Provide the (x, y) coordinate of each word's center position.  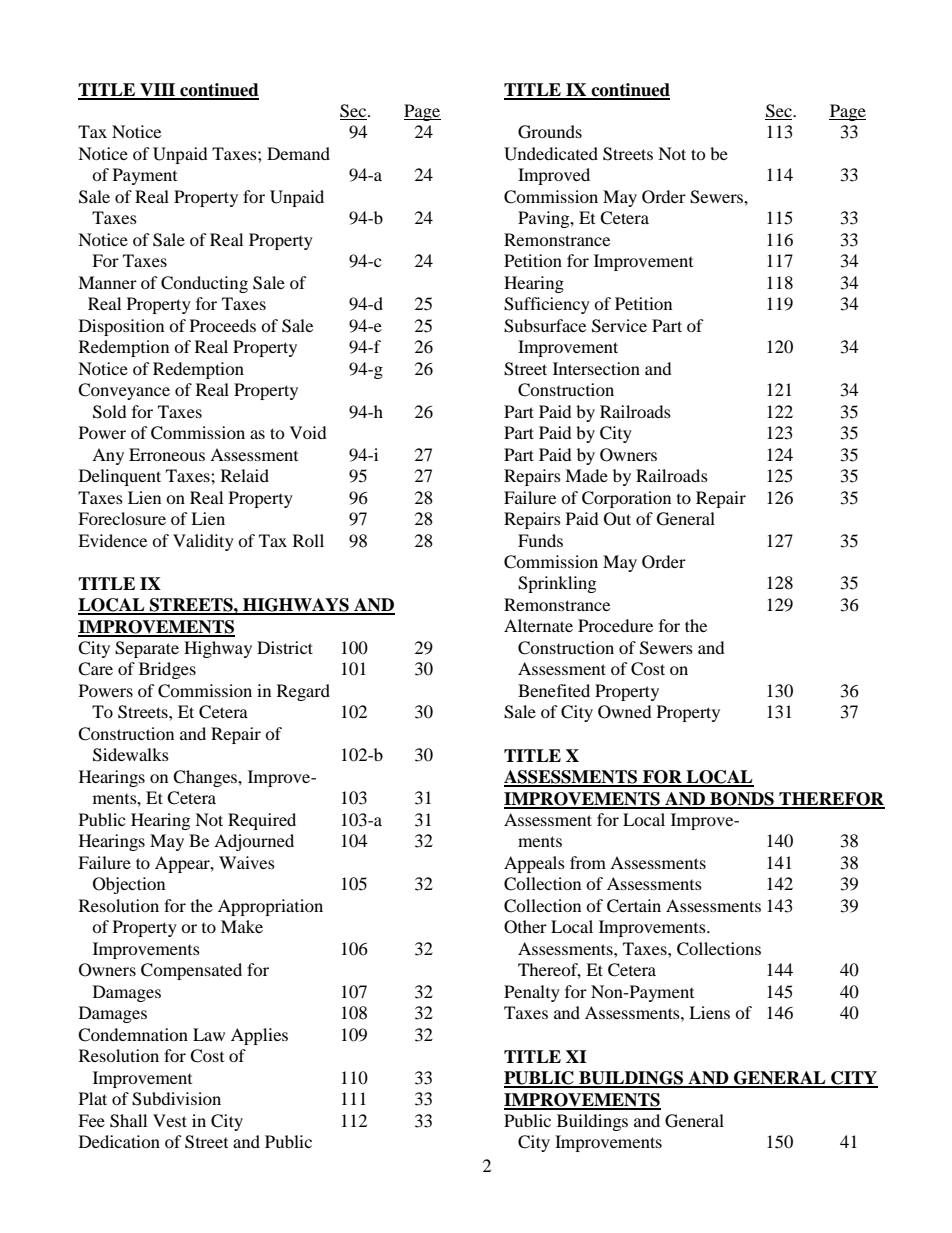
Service (619, 326)
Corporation (626, 499)
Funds (540, 540)
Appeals (534, 864)
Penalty (532, 993)
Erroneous (167, 454)
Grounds (550, 132)
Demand (298, 153)
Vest (170, 1120)
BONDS (742, 800)
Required (262, 821)
